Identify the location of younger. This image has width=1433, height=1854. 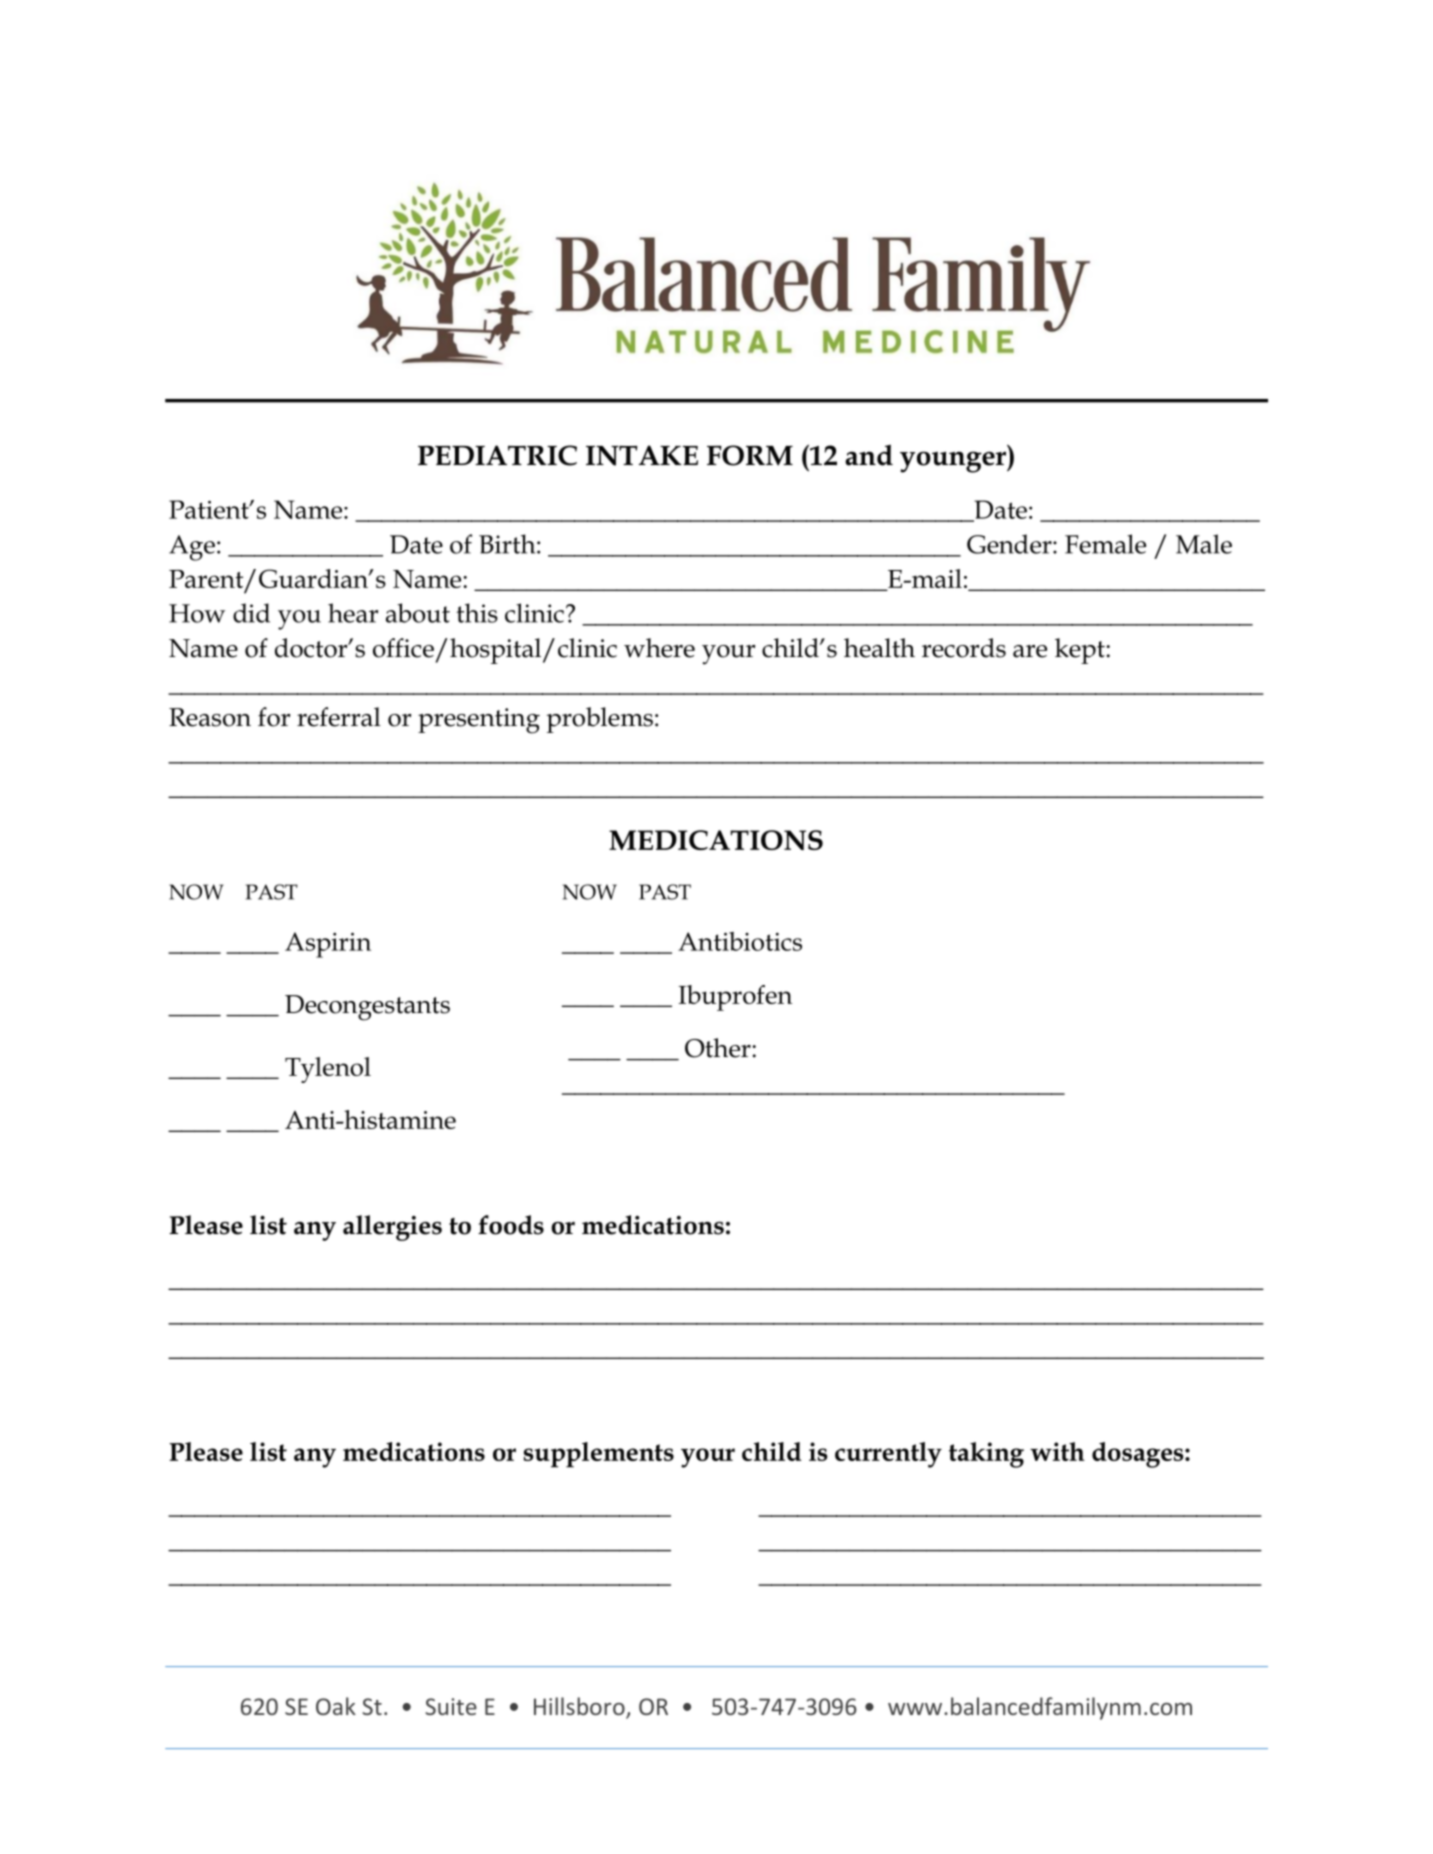
(954, 462).
